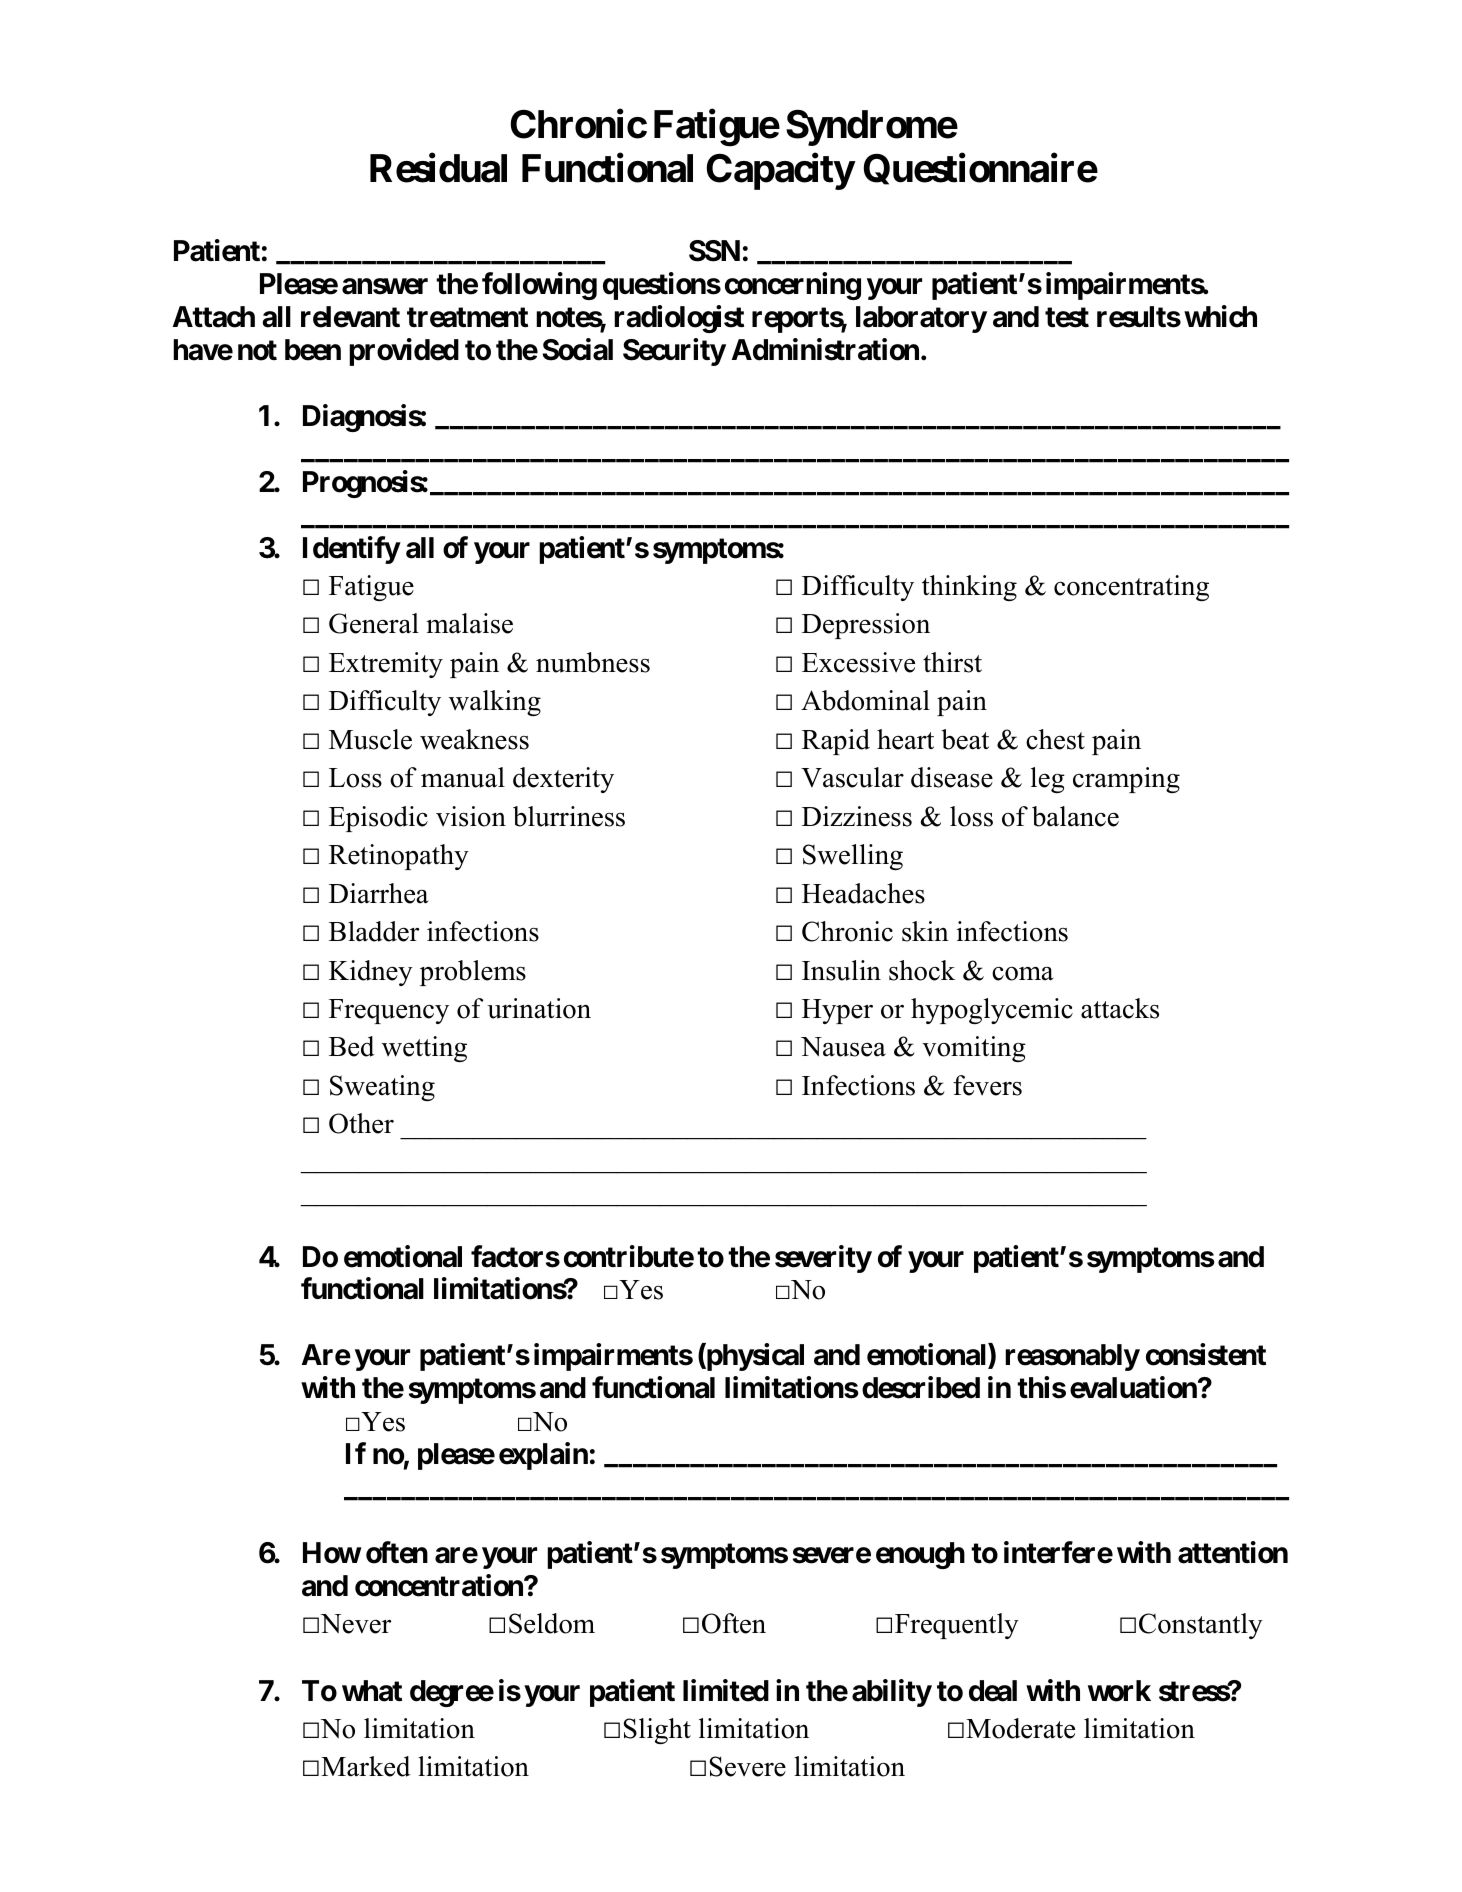 This screenshot has width=1462, height=1892. What do you see at coordinates (1067, 317) in the screenshot?
I see `test` at bounding box center [1067, 317].
